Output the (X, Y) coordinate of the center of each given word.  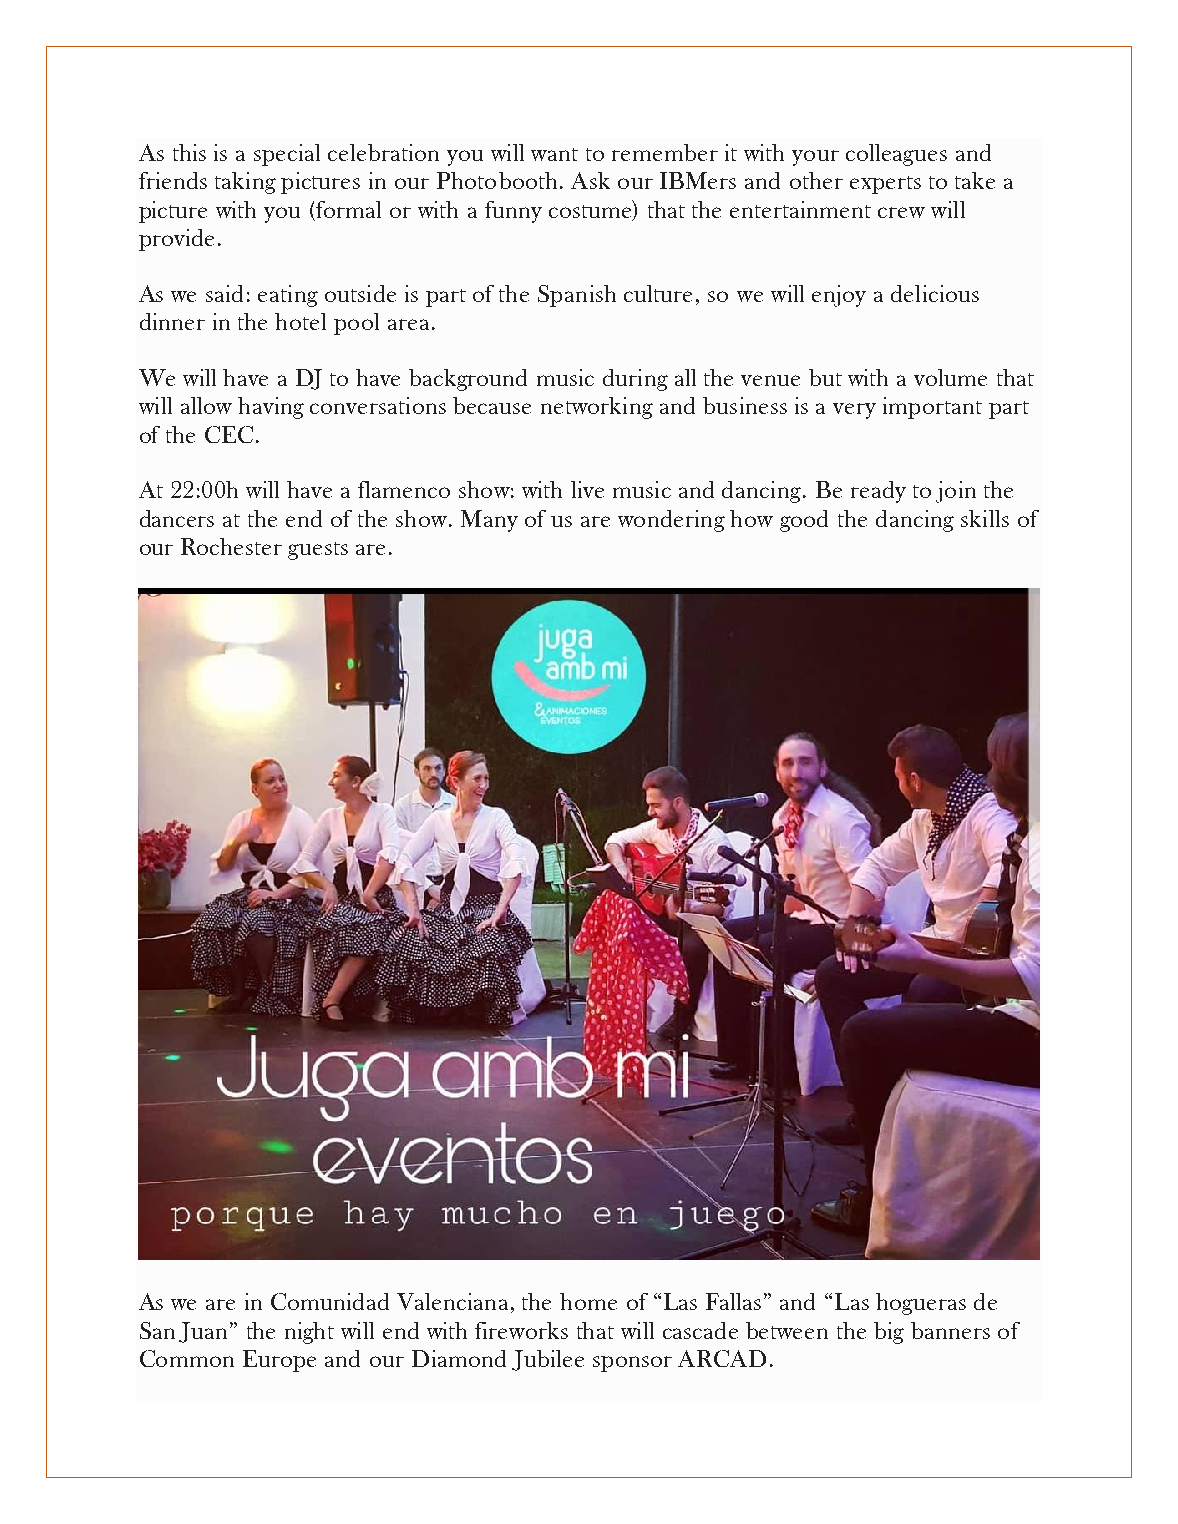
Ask (590, 180)
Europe (279, 1361)
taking (245, 183)
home (588, 1301)
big (889, 1333)
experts (885, 185)
